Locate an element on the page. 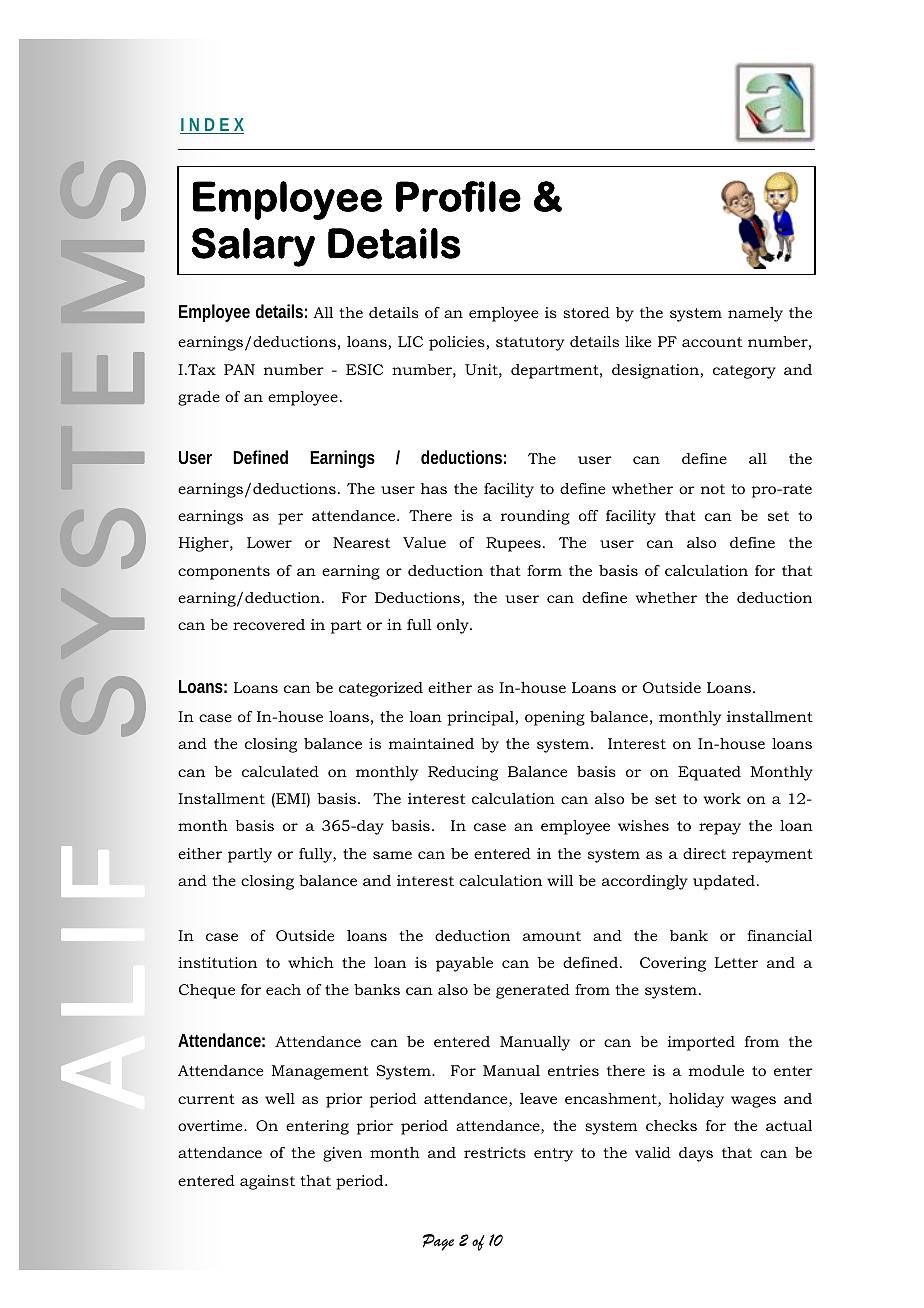 The height and width of the image is (1308, 924). Lower is located at coordinates (269, 542).
